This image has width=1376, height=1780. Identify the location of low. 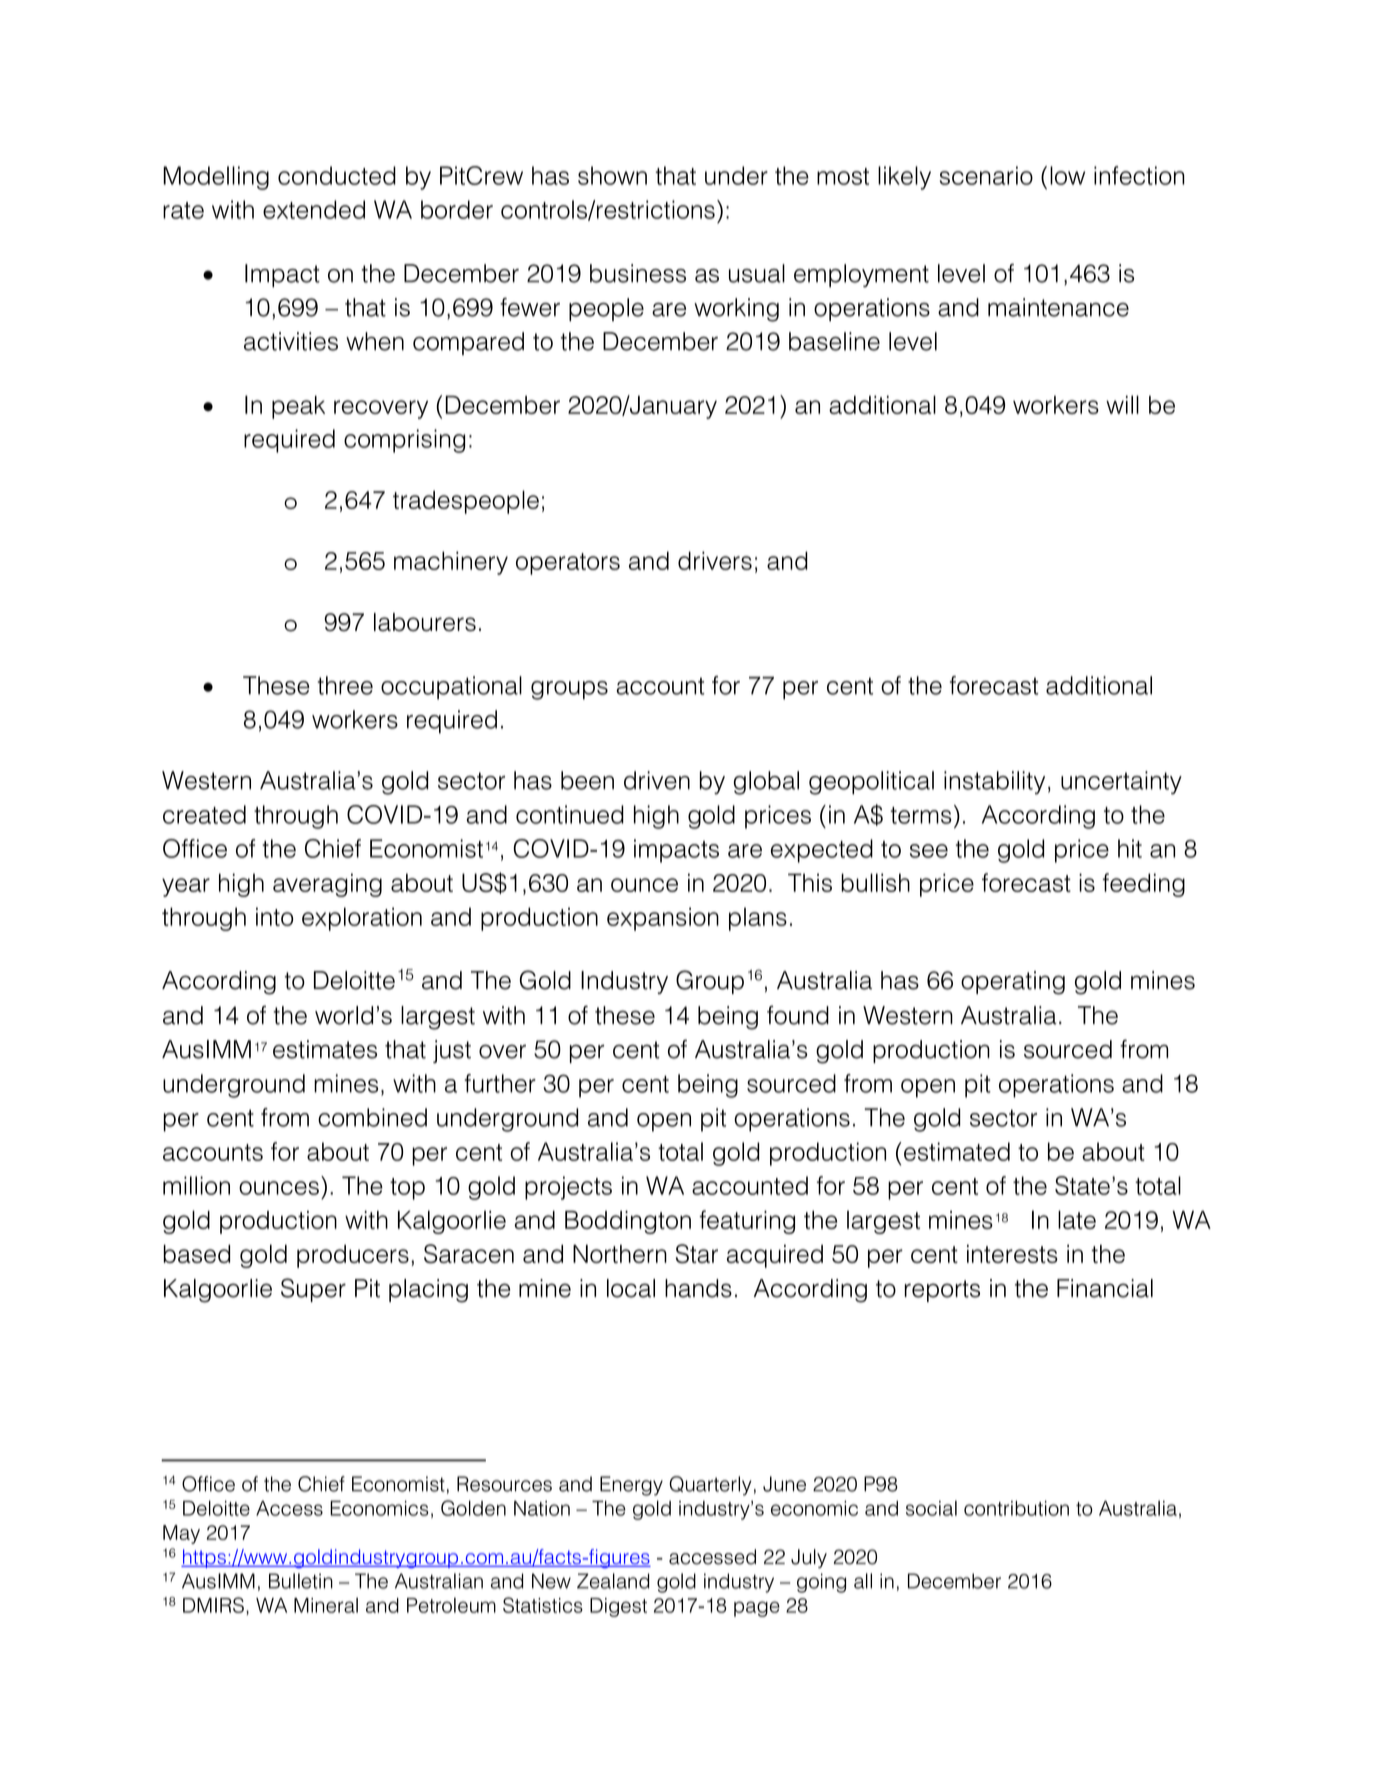
(1067, 175).
